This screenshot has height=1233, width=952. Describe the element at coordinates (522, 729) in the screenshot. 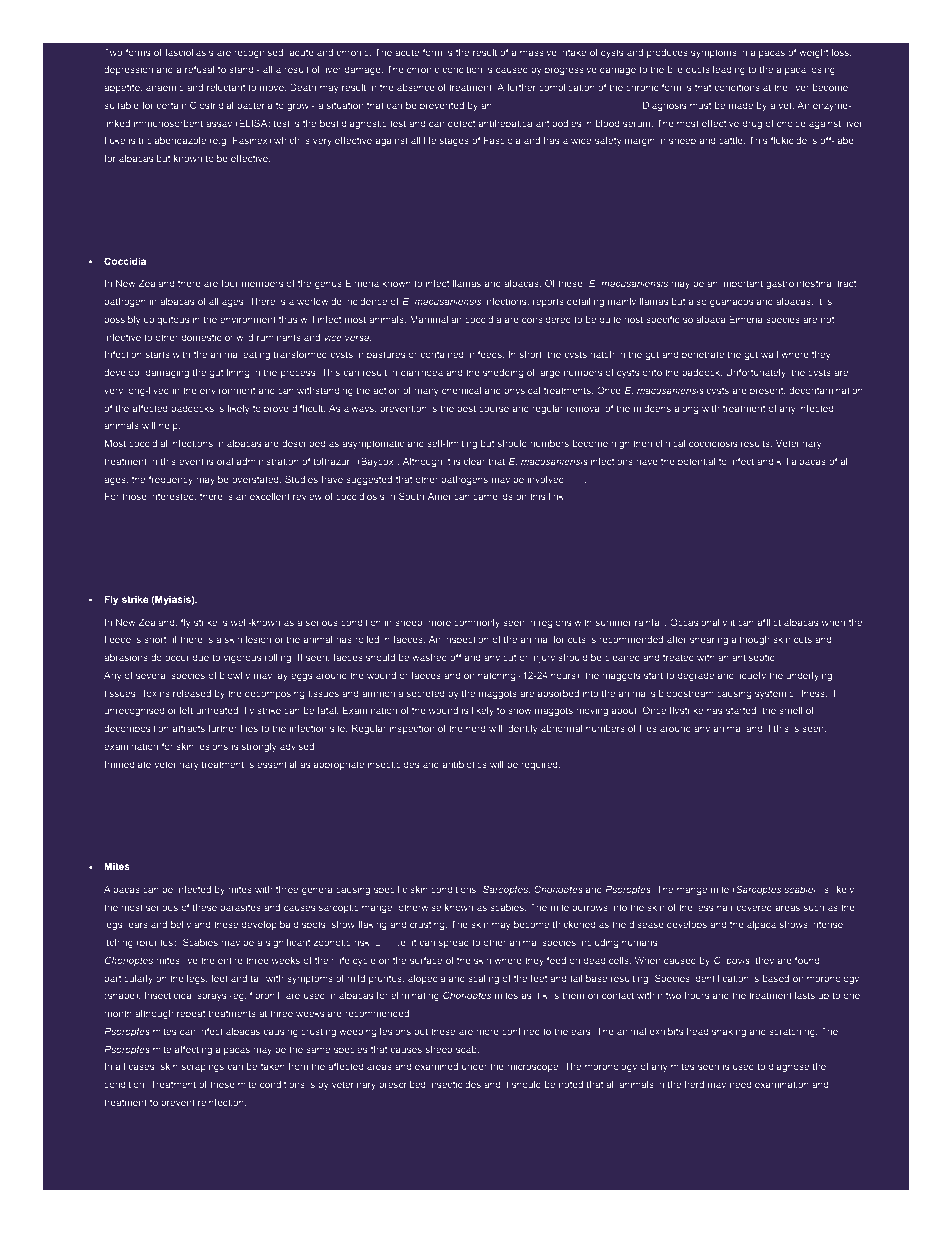

I see `identify` at that location.
